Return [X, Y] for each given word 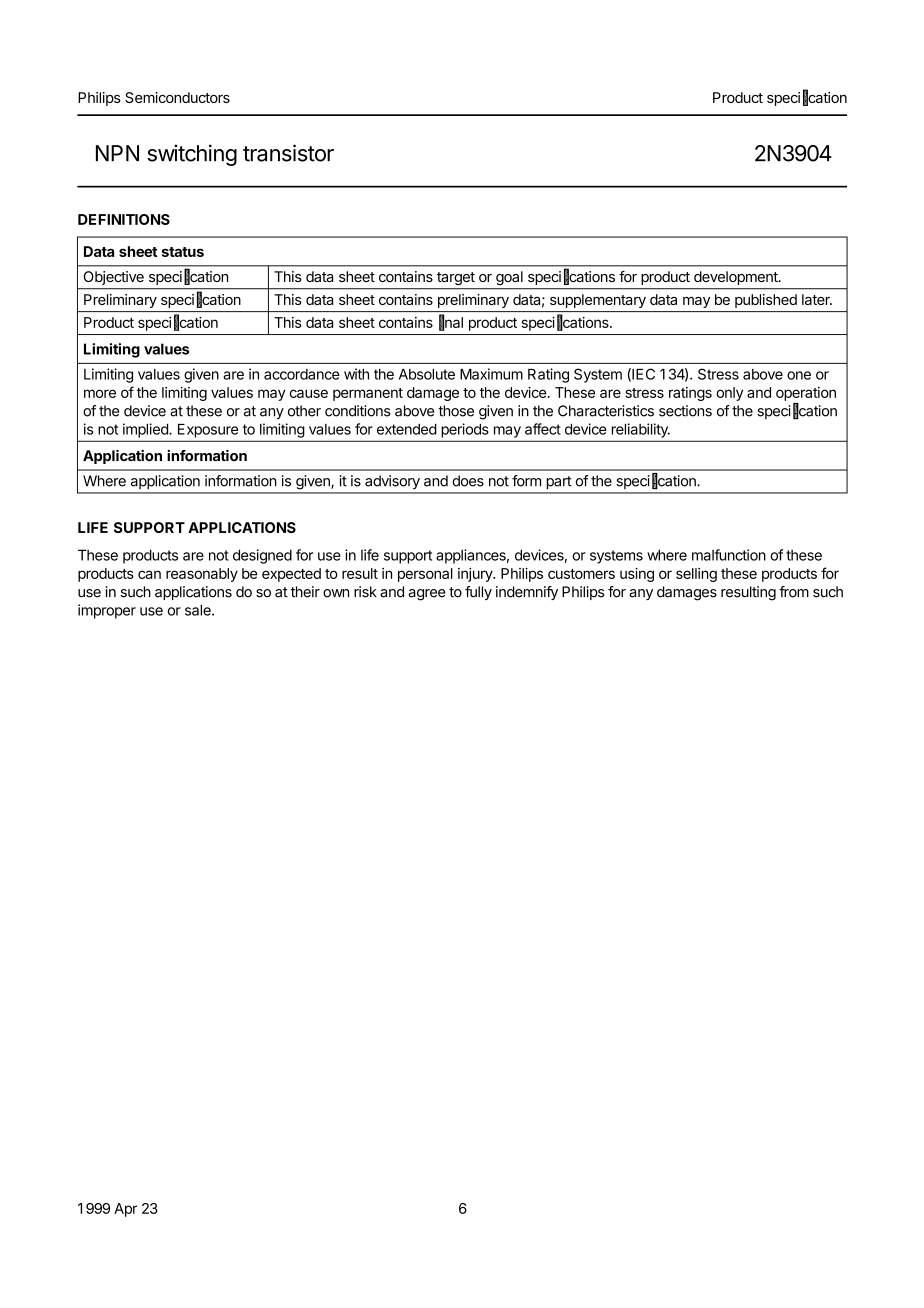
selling [696, 575]
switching [192, 155]
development [737, 278]
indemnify [527, 593]
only [729, 394]
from [794, 592]
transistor [288, 153]
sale [199, 610]
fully [478, 593]
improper [107, 611]
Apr [125, 1210]
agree [427, 595]
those [456, 411]
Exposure [208, 431]
